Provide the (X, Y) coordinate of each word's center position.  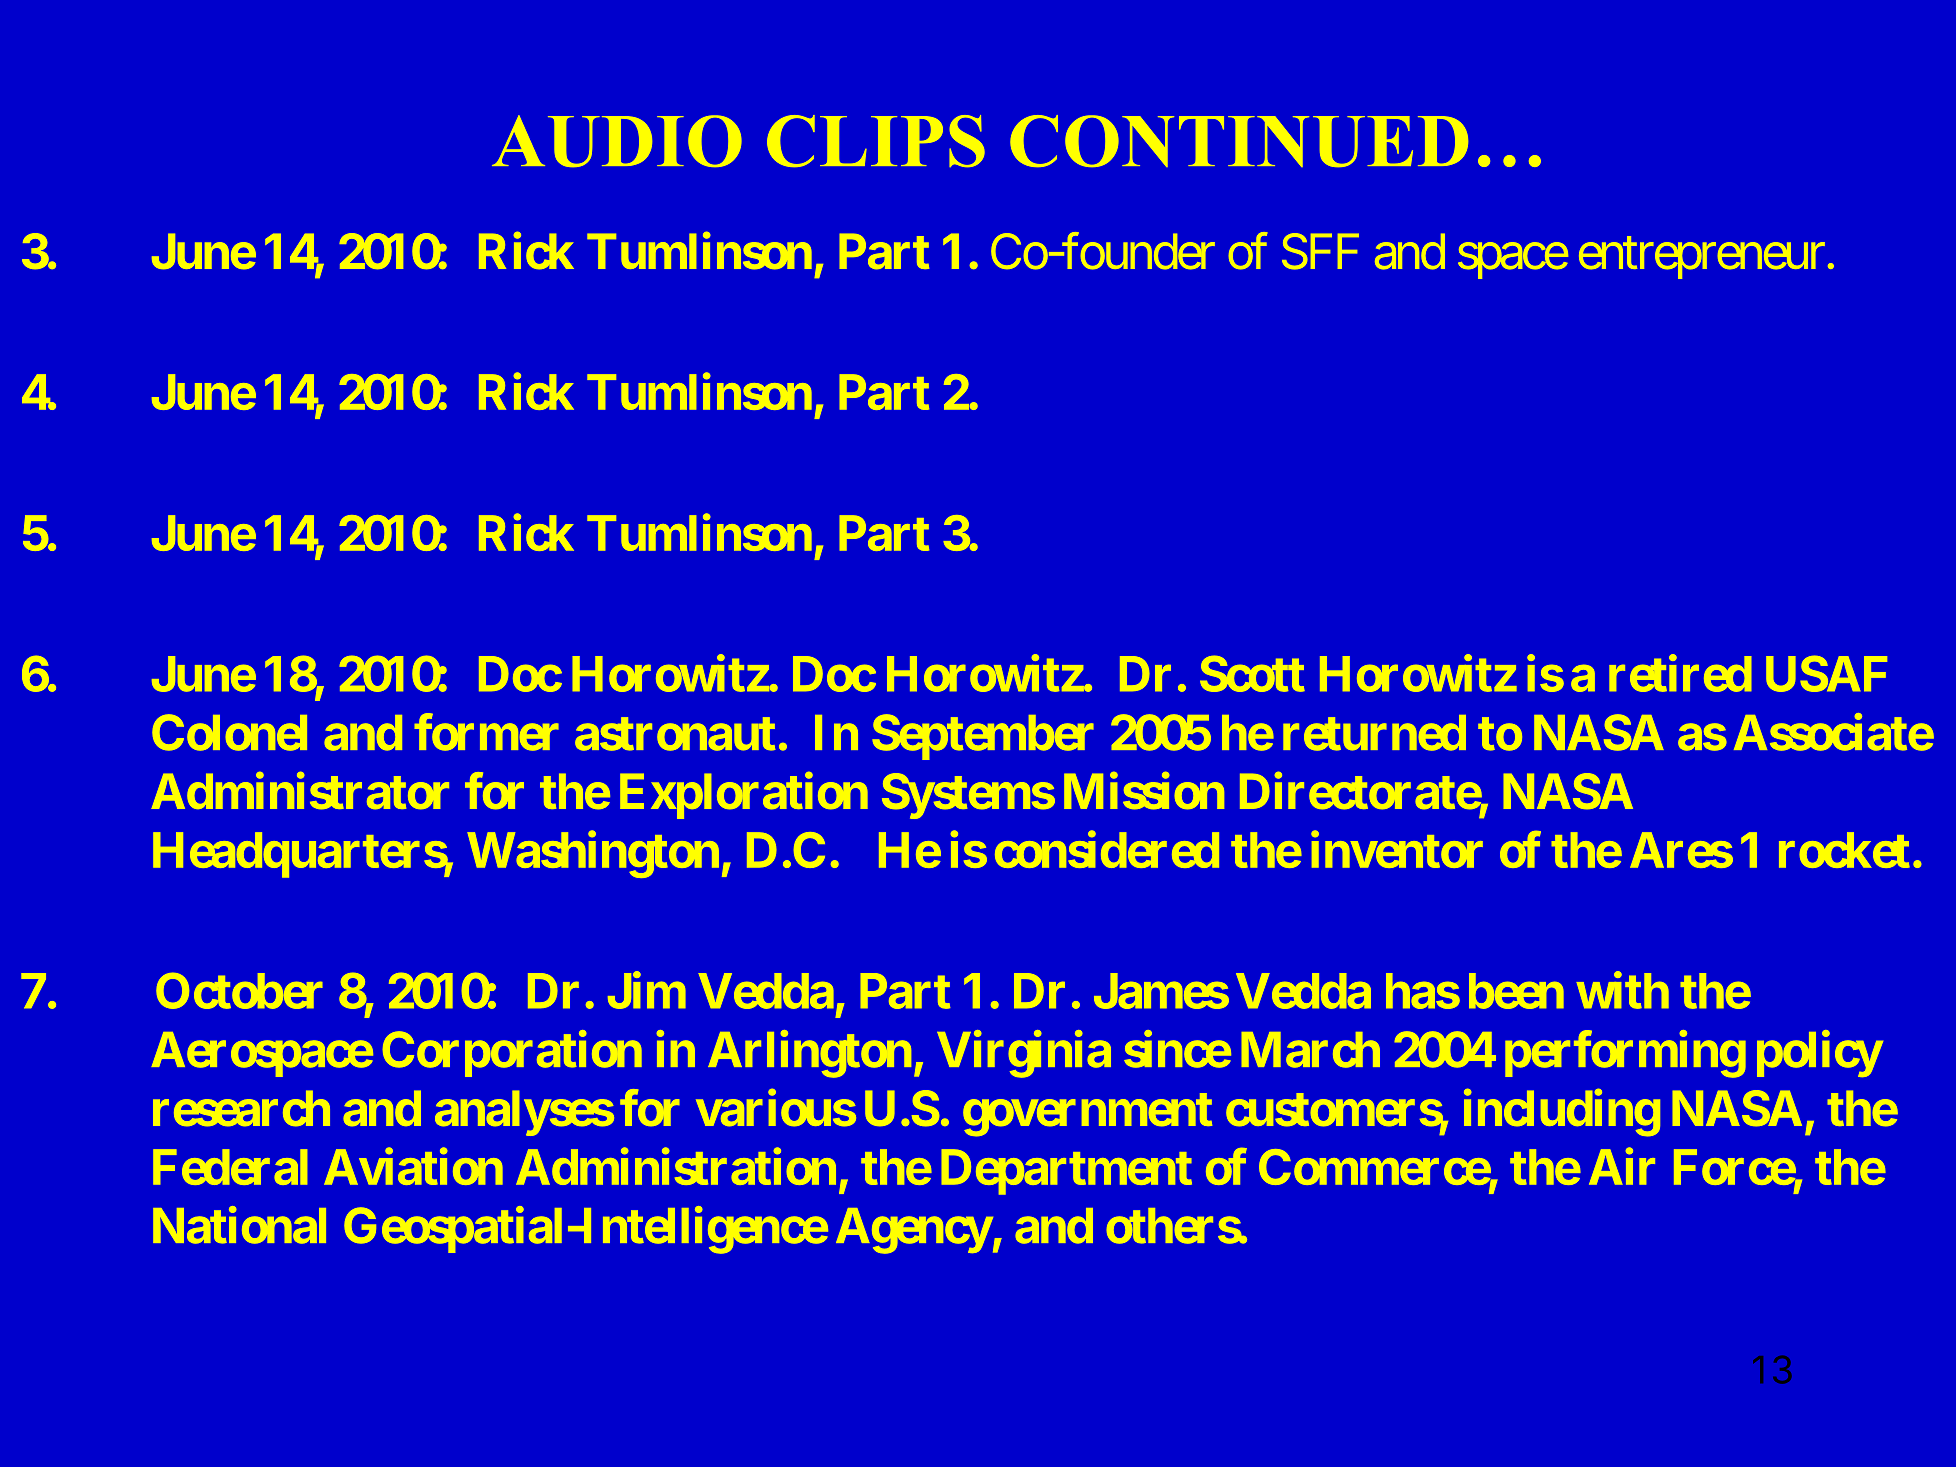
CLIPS (876, 141)
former (486, 732)
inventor (1397, 849)
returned (1374, 733)
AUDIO (617, 141)
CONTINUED (1239, 141)
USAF (1826, 673)
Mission (1144, 791)
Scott (1252, 673)
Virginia (1024, 1054)
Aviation (413, 1166)
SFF (1320, 251)
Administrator (300, 791)
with (1622, 990)
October (239, 990)
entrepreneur (1702, 258)
